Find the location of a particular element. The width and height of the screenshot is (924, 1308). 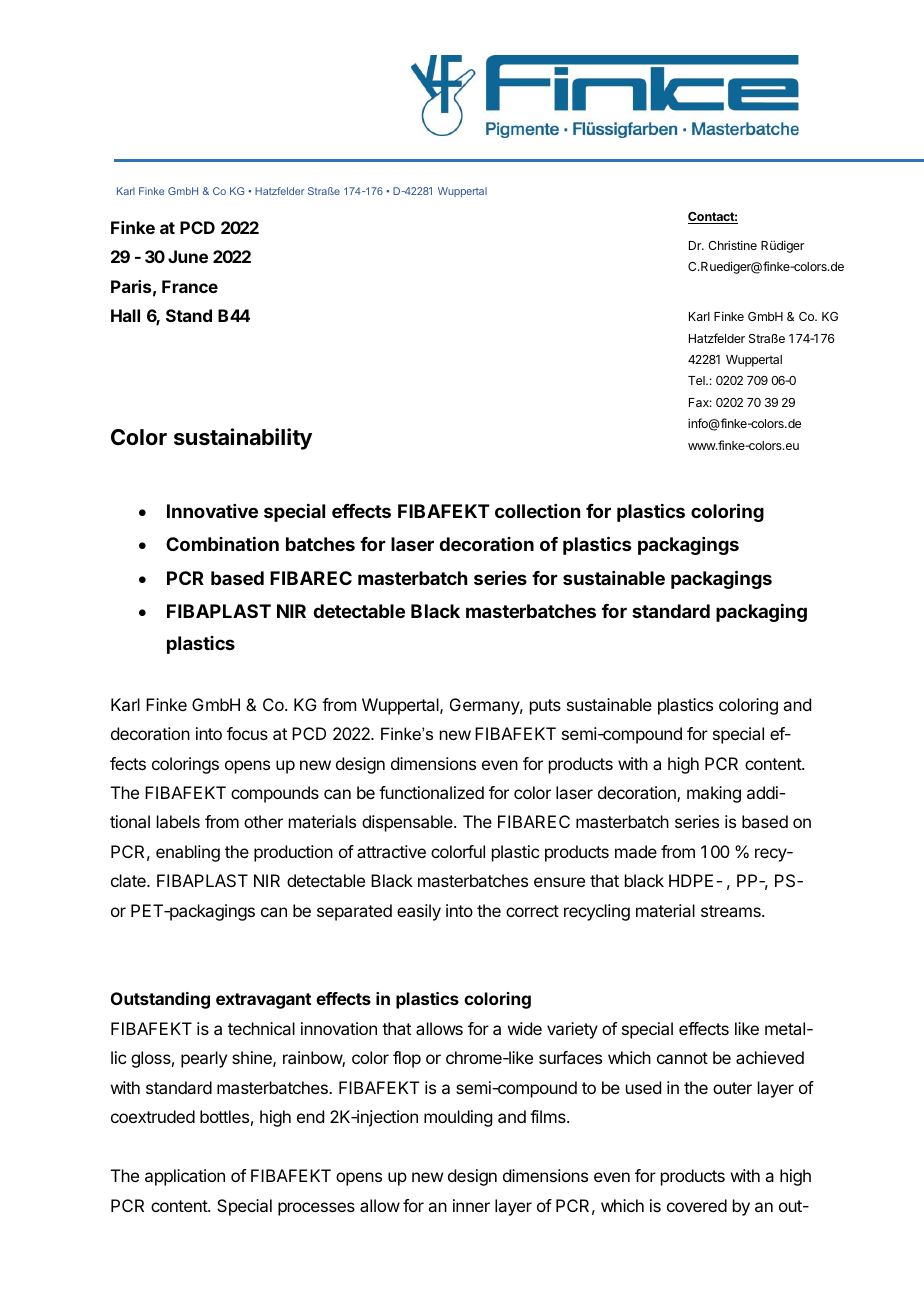

Christine is located at coordinates (732, 245).
